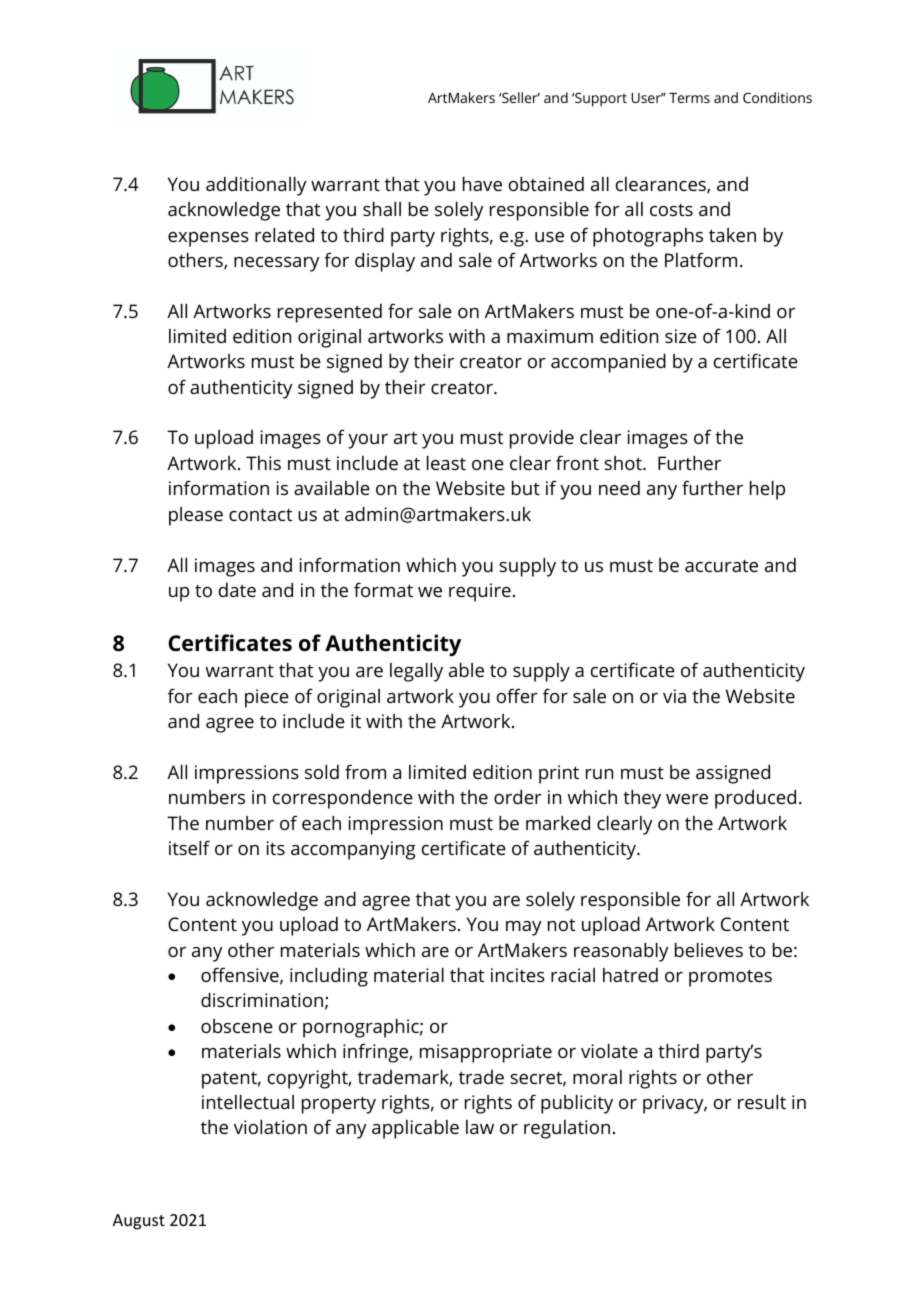  What do you see at coordinates (416, 672) in the document?
I see `legally` at bounding box center [416, 672].
